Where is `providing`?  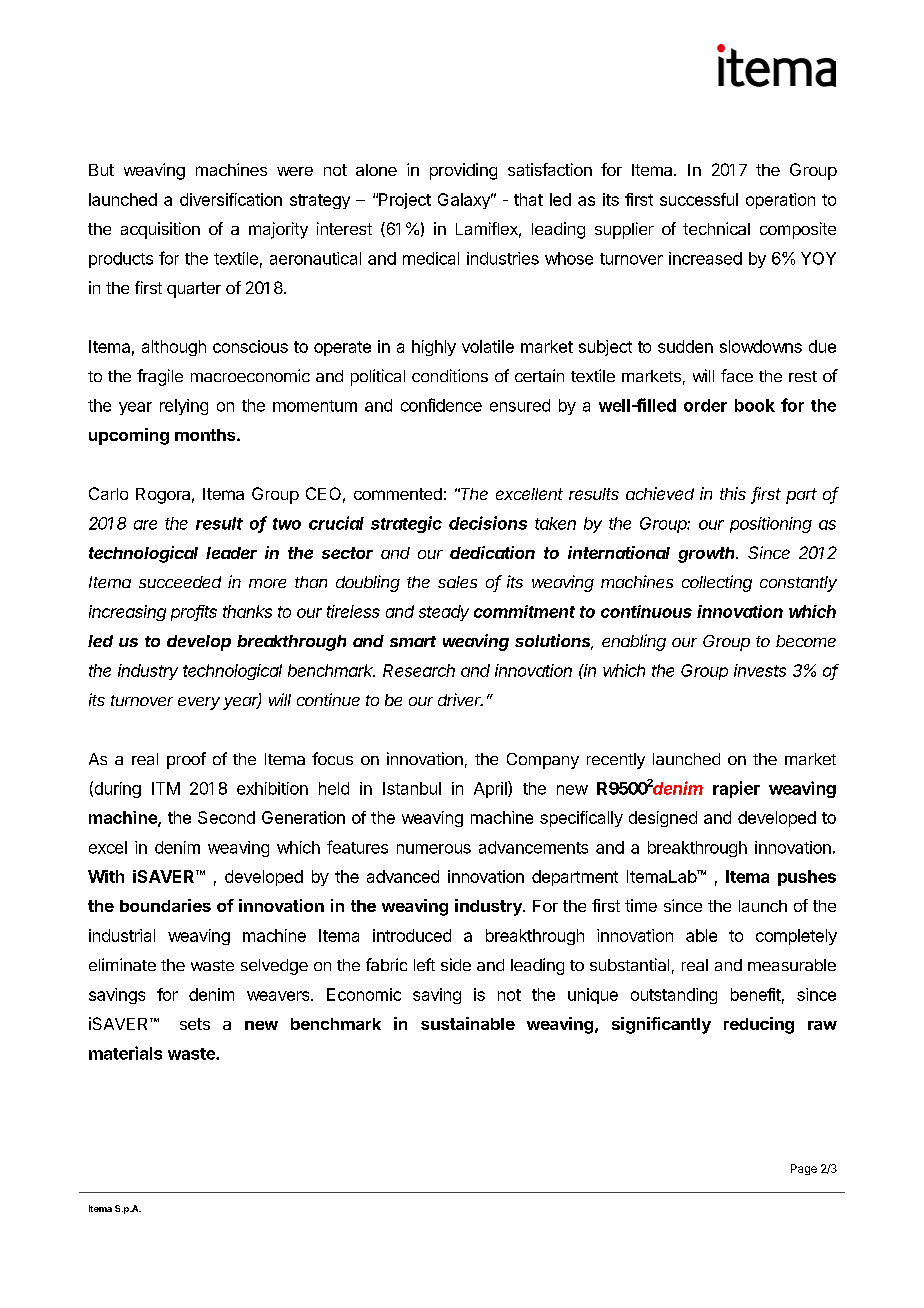 providing is located at coordinates (463, 171).
